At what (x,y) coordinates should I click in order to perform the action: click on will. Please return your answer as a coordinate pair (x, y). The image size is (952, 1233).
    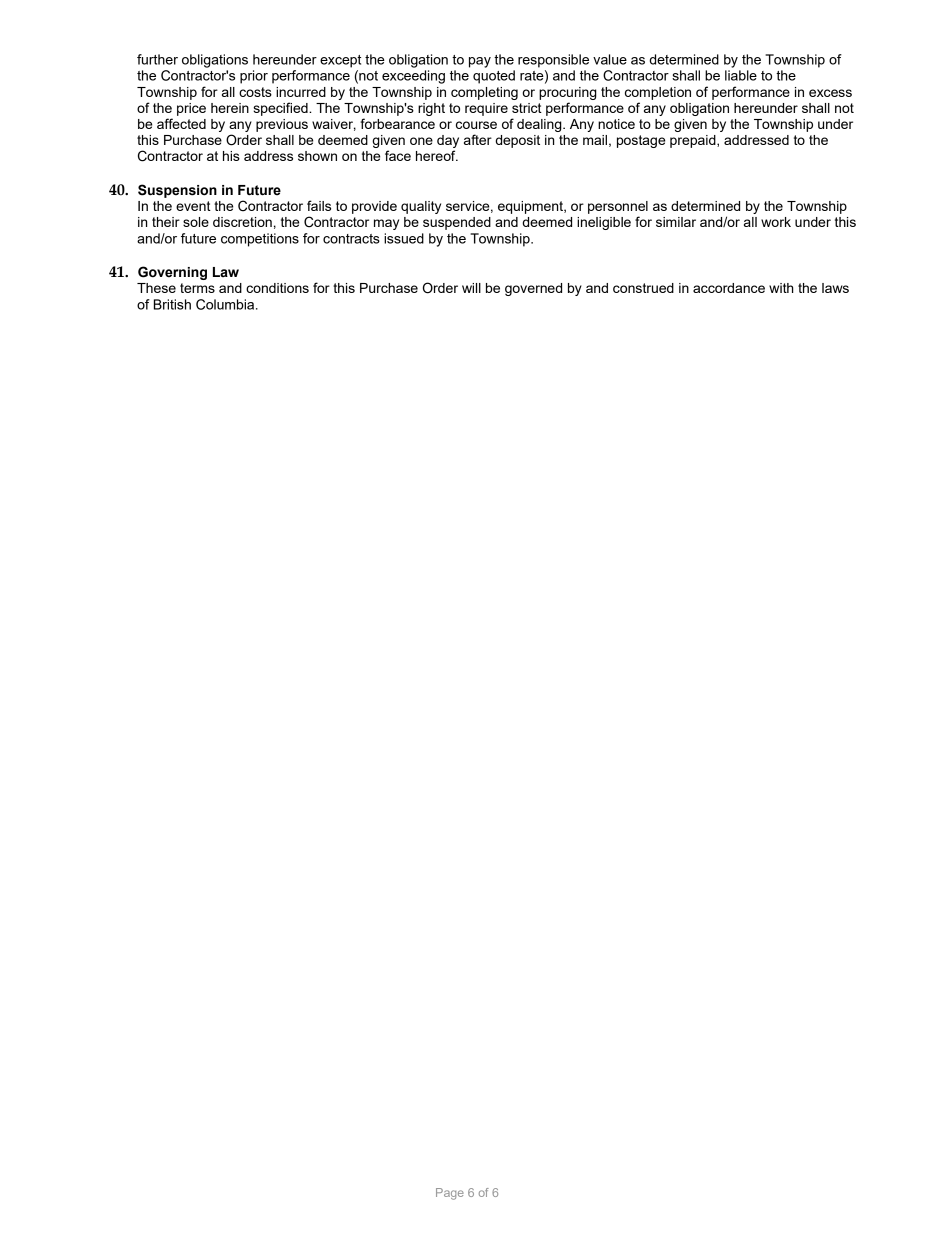
    Looking at the image, I should click on (471, 288).
